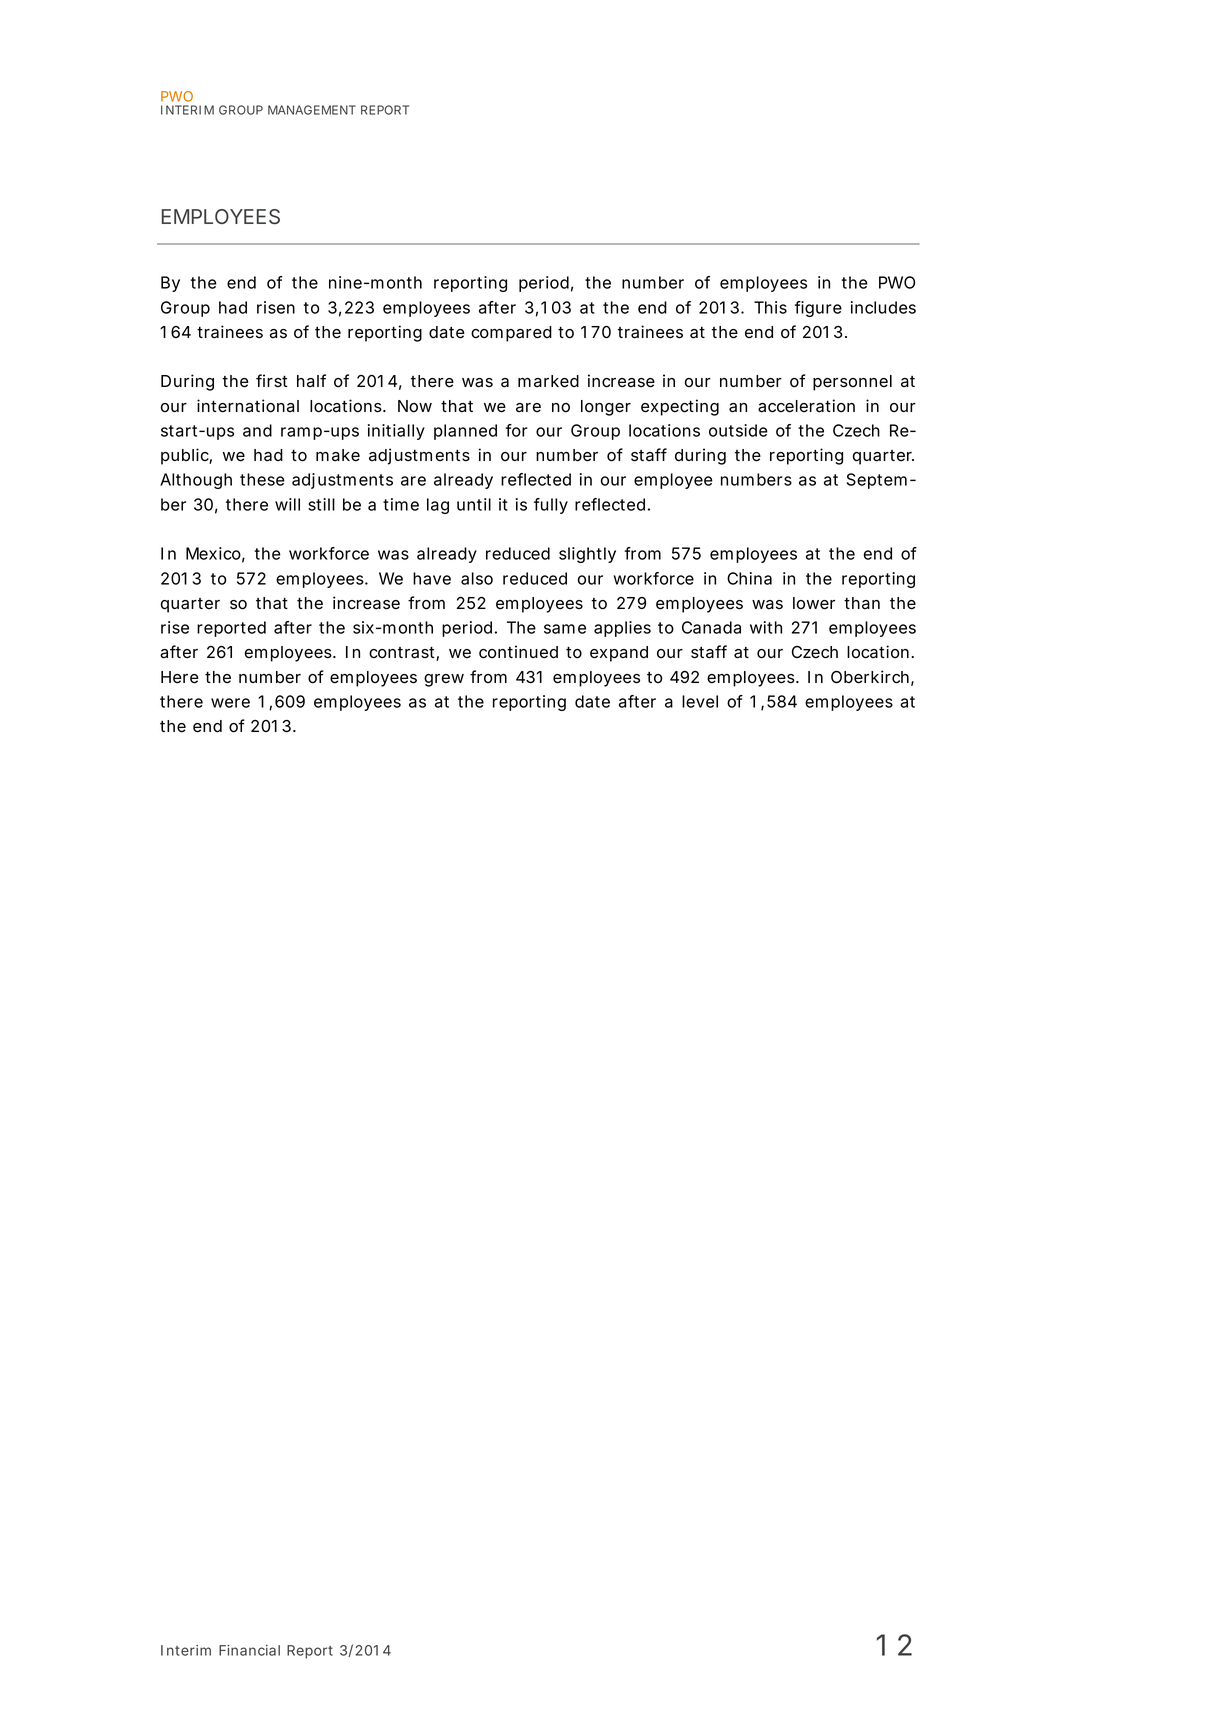 This image has width=1222, height=1728. What do you see at coordinates (511, 334) in the image?
I see `compared` at bounding box center [511, 334].
